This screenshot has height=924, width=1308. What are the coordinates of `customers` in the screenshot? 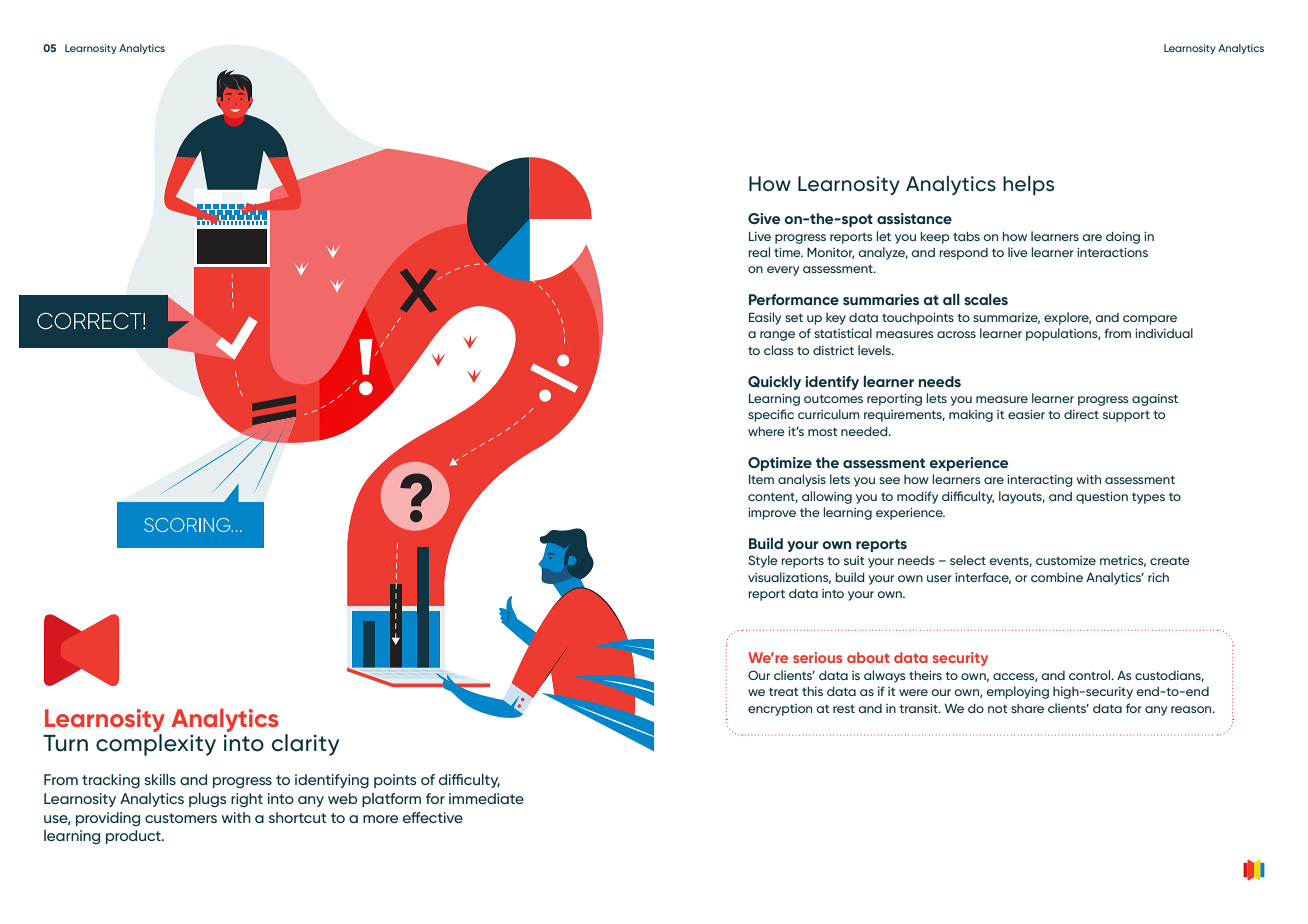 It's located at (181, 818).
